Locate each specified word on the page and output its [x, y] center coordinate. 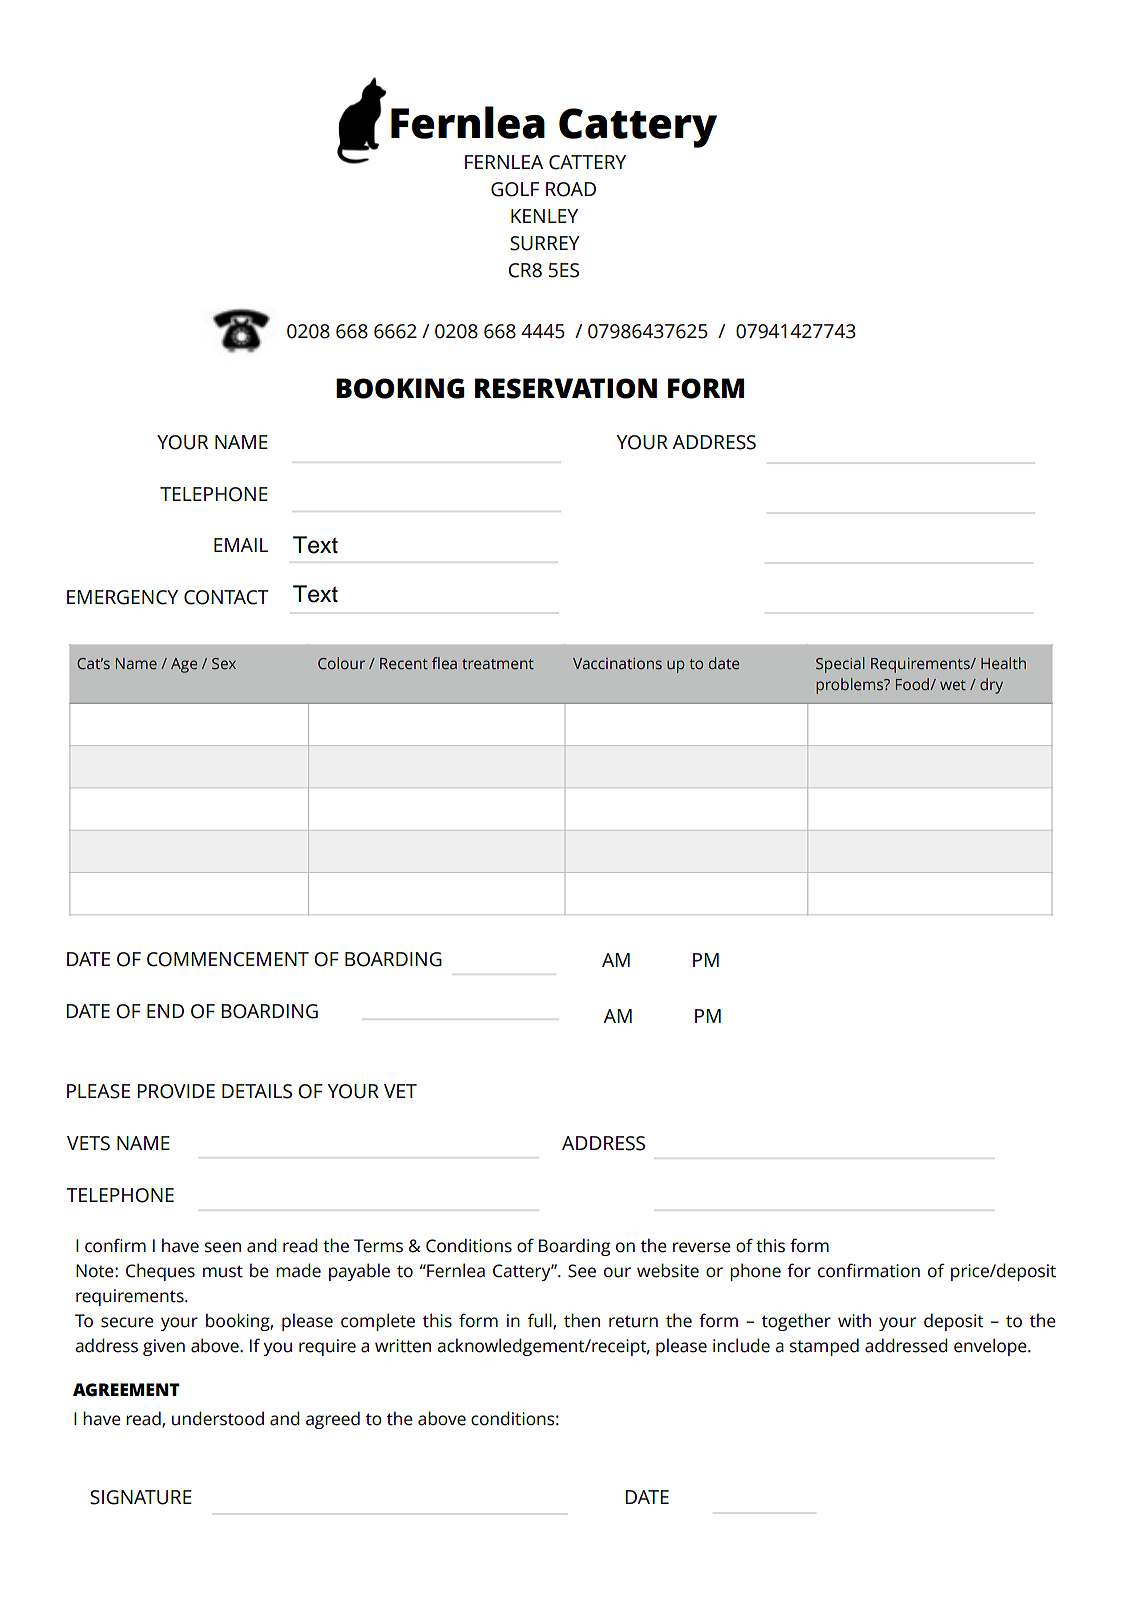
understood [218, 1418]
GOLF [515, 189]
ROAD [571, 189]
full [541, 1321]
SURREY [545, 243]
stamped [824, 1347]
